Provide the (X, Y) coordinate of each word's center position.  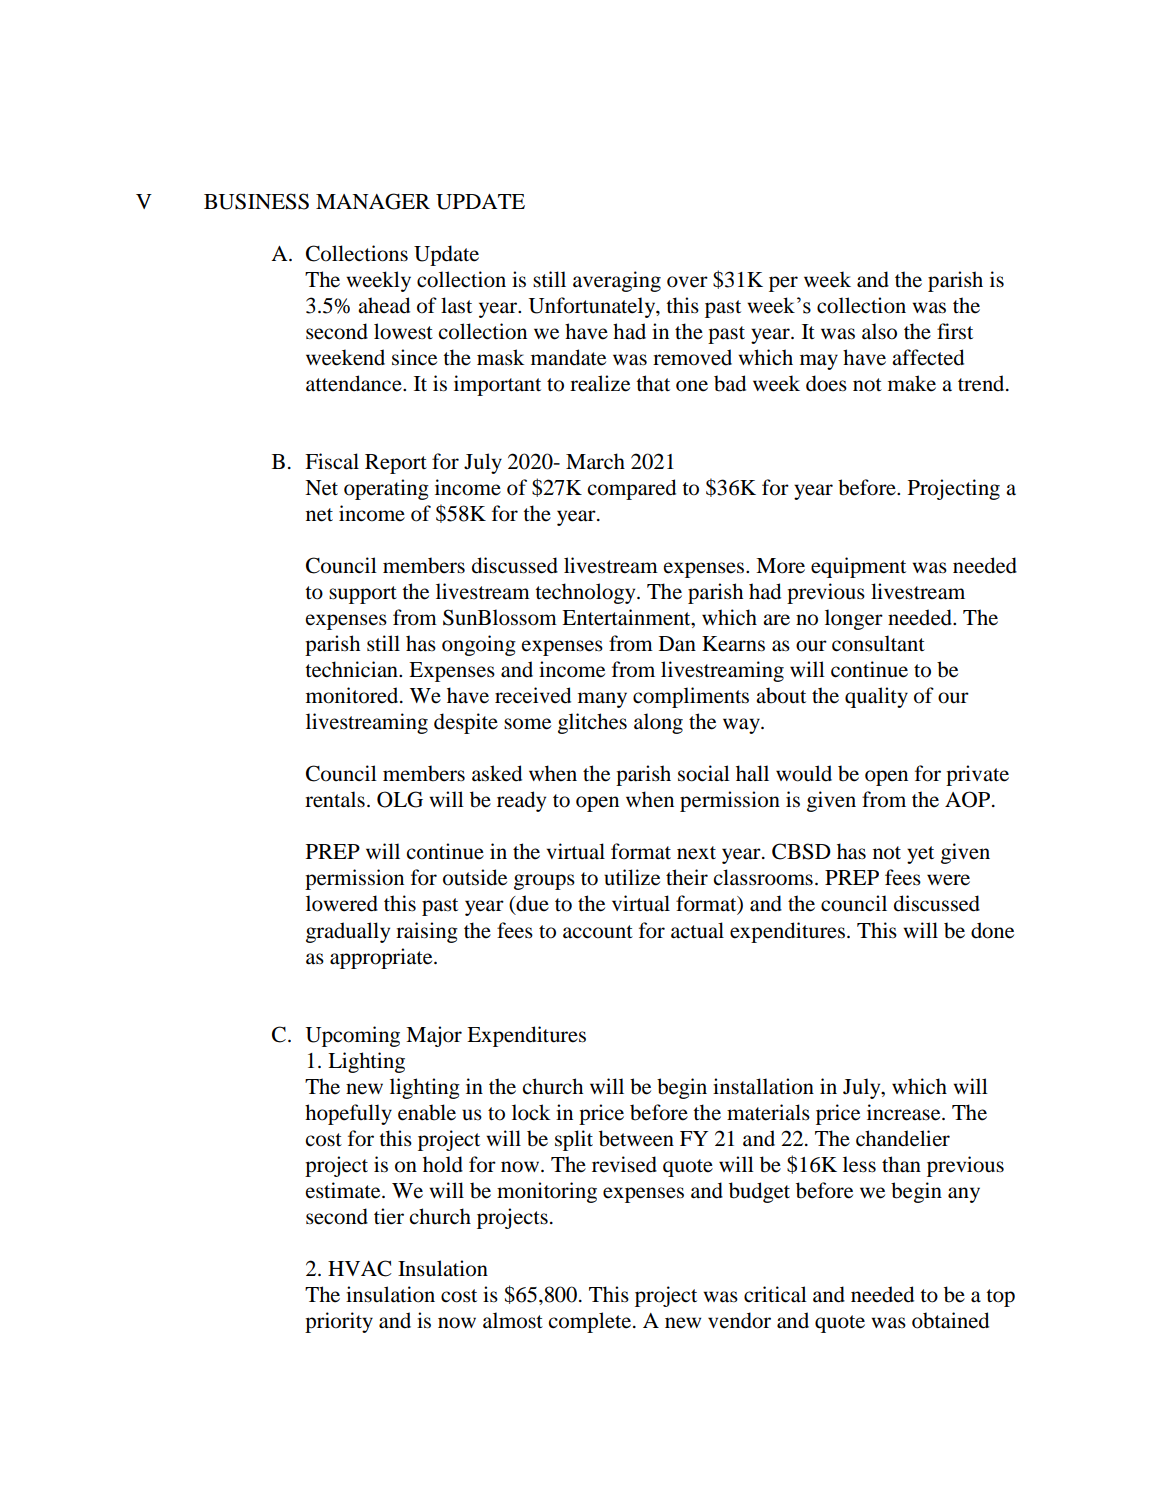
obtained (950, 1320)
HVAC (360, 1268)
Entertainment (627, 618)
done (992, 930)
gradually (348, 932)
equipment (858, 567)
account (598, 932)
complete (591, 1322)
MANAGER (373, 201)
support (363, 595)
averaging (617, 281)
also (879, 331)
